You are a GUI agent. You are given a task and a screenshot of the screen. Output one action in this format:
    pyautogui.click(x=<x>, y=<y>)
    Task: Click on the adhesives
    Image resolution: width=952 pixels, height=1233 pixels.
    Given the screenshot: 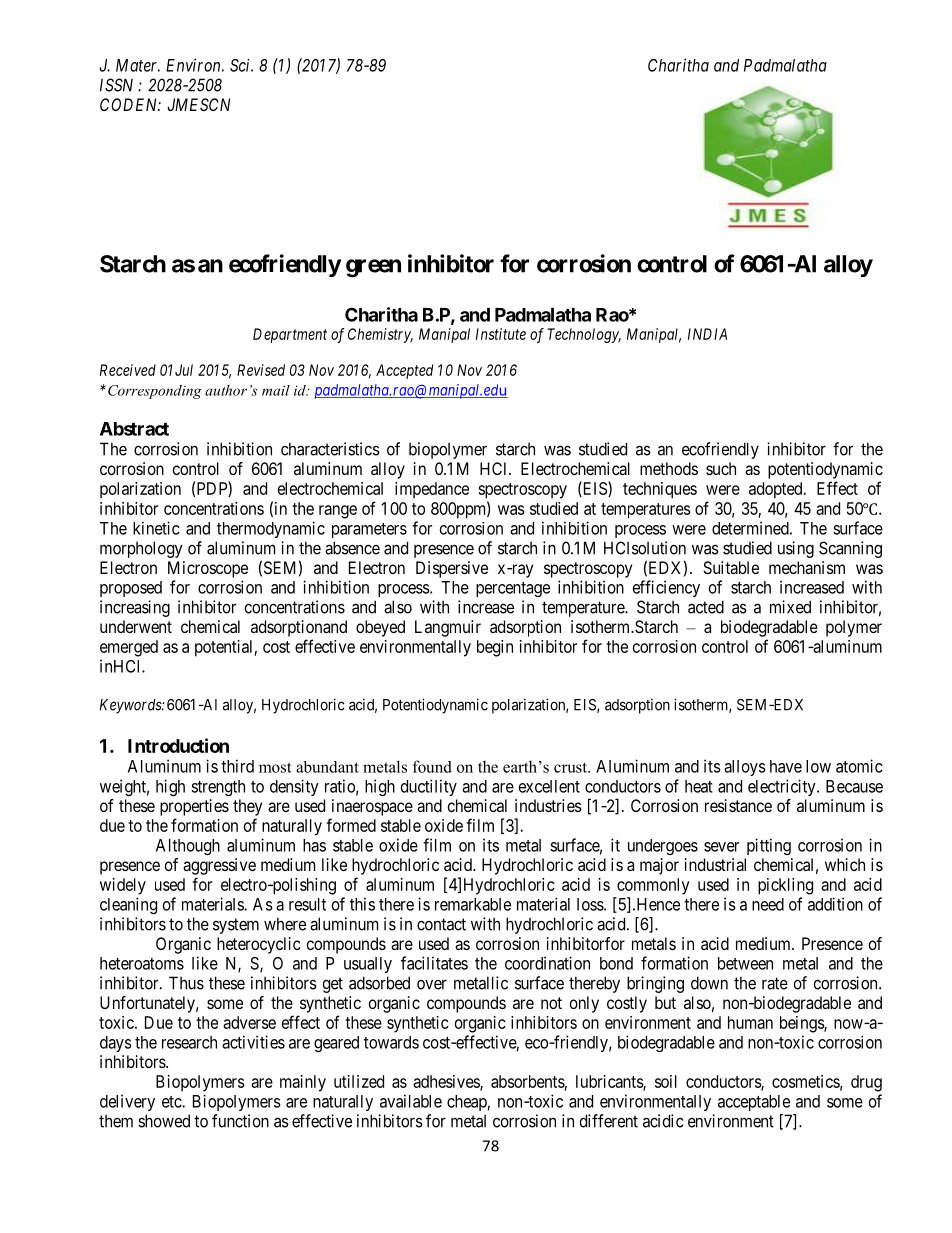 What is the action you would take?
    pyautogui.click(x=447, y=1082)
